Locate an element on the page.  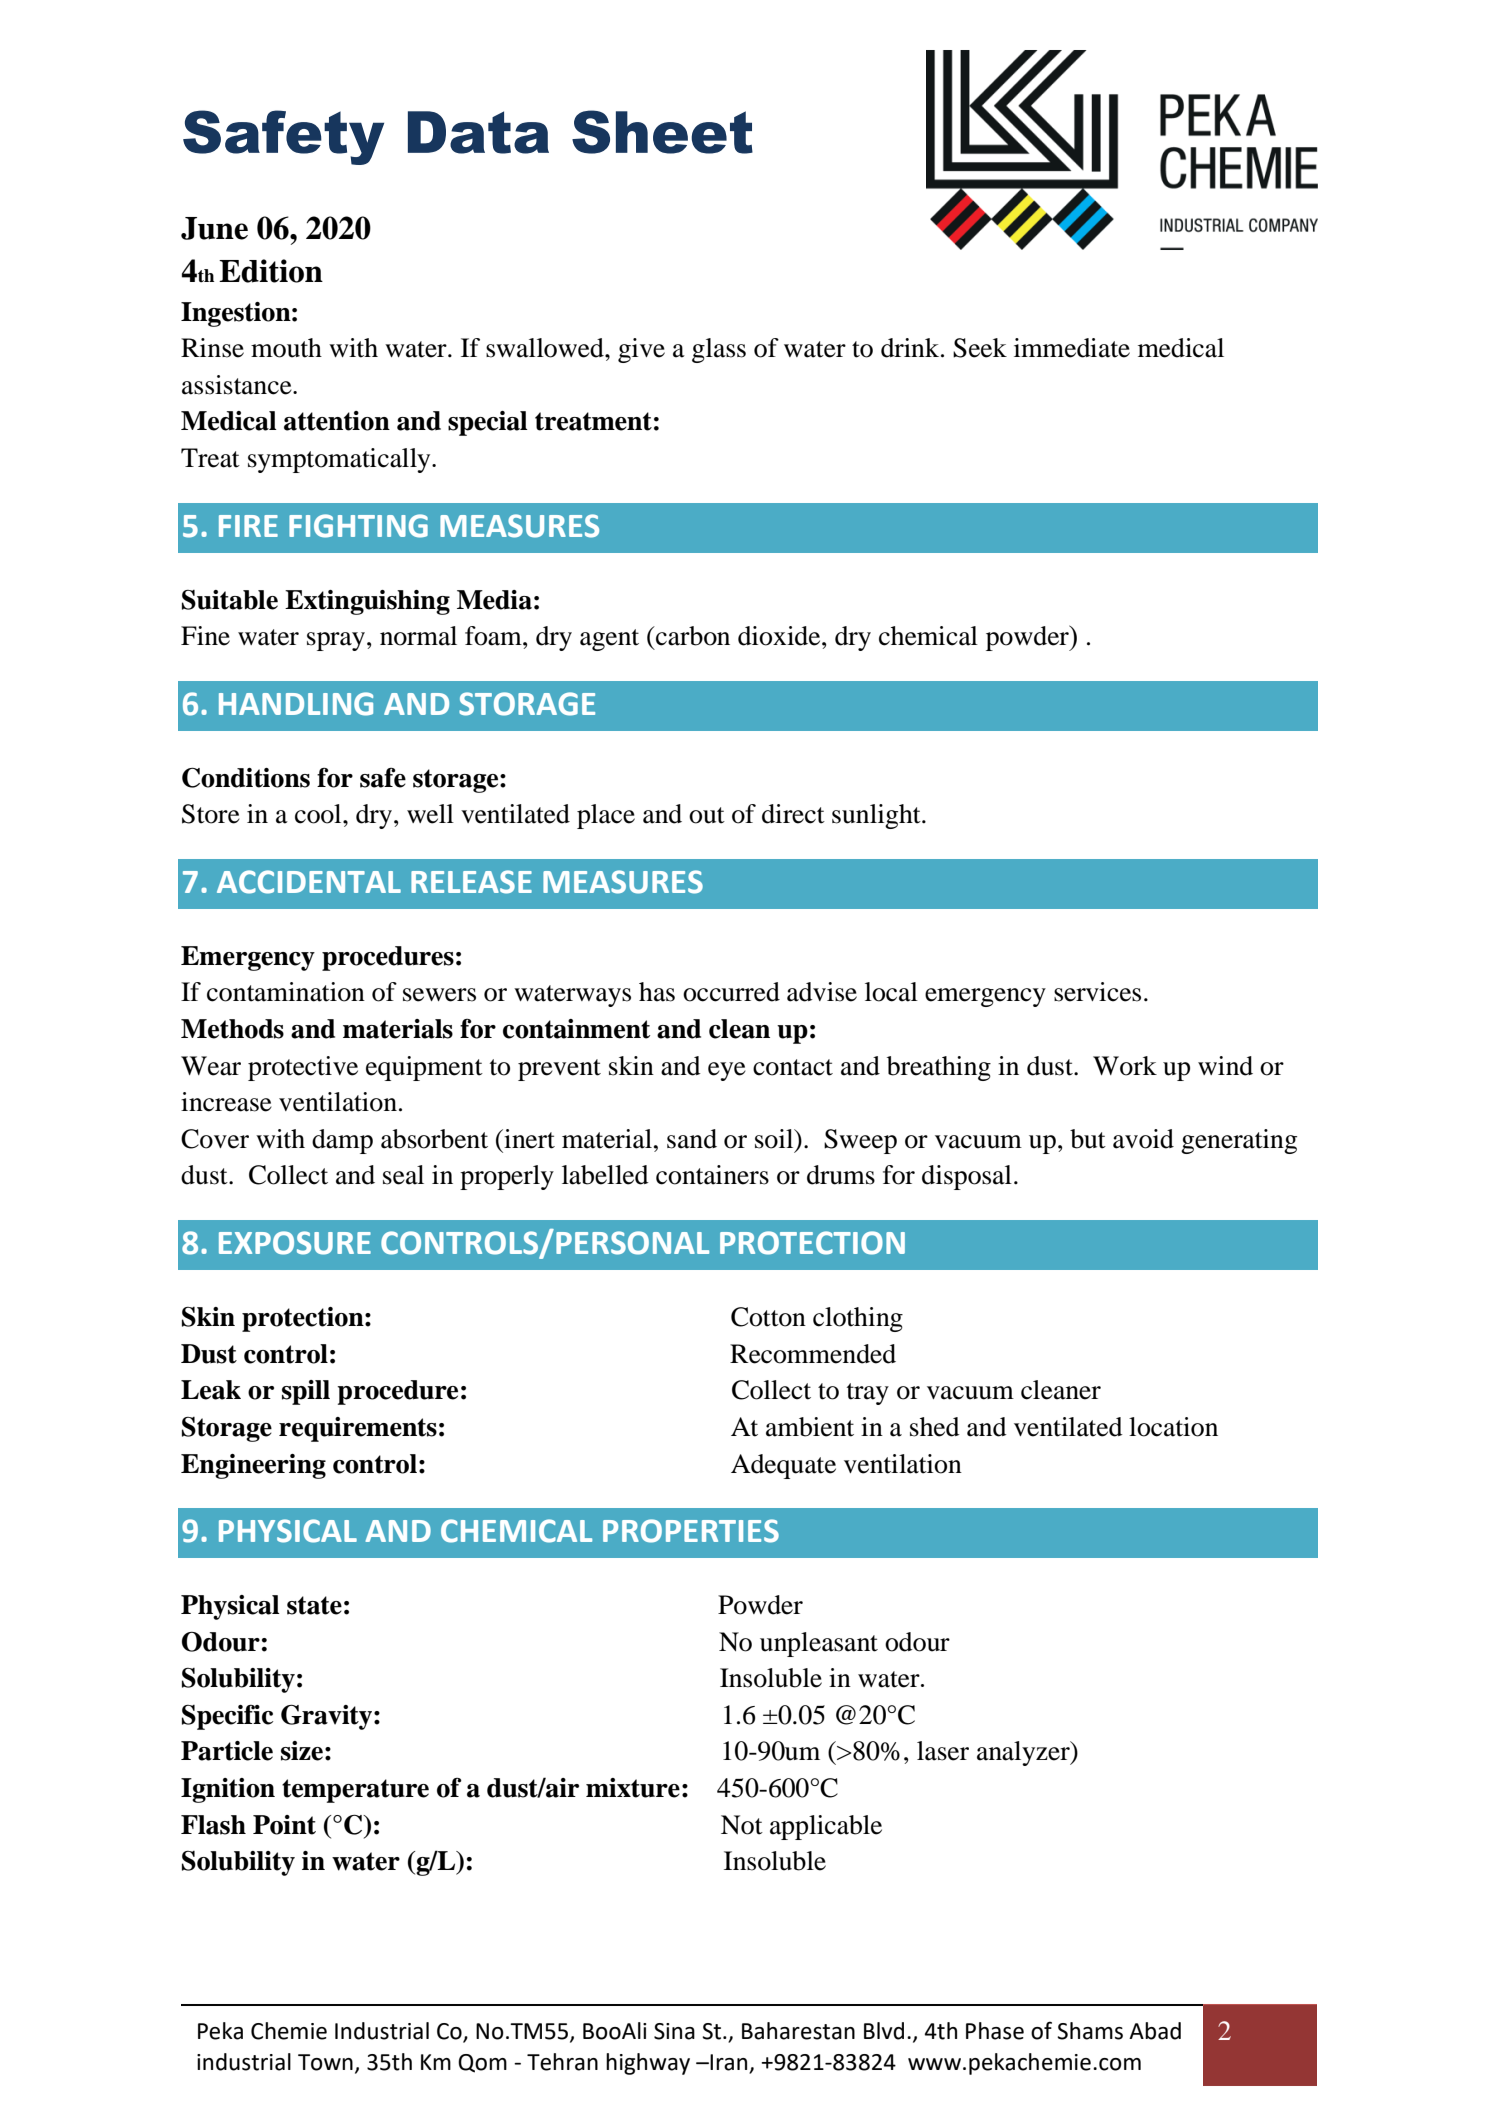
Work is located at coordinates (1125, 1066).
